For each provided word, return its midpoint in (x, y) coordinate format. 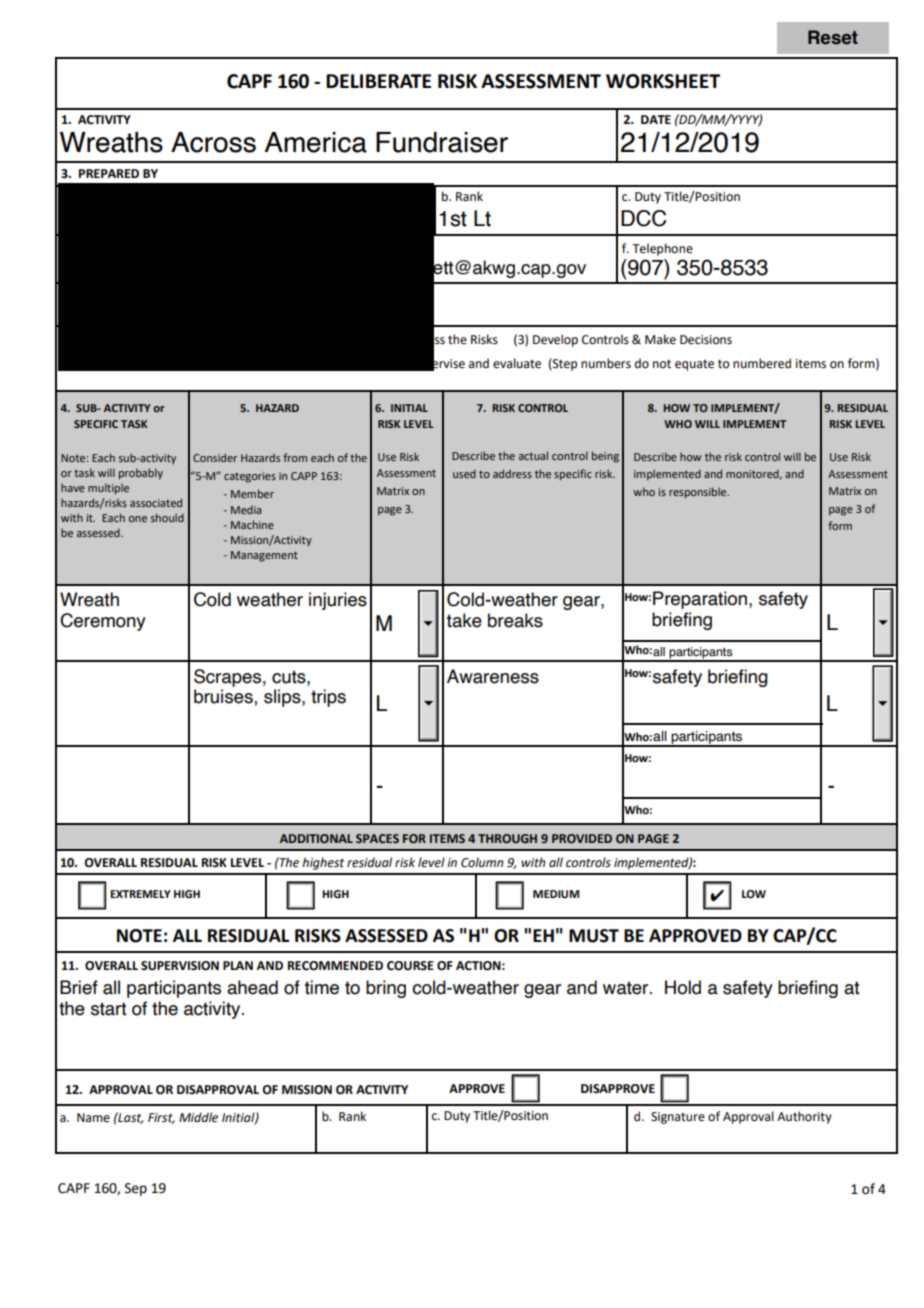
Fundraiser (442, 142)
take (464, 620)
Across (213, 142)
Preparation (701, 600)
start (108, 1009)
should (167, 517)
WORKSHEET (663, 81)
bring (386, 989)
